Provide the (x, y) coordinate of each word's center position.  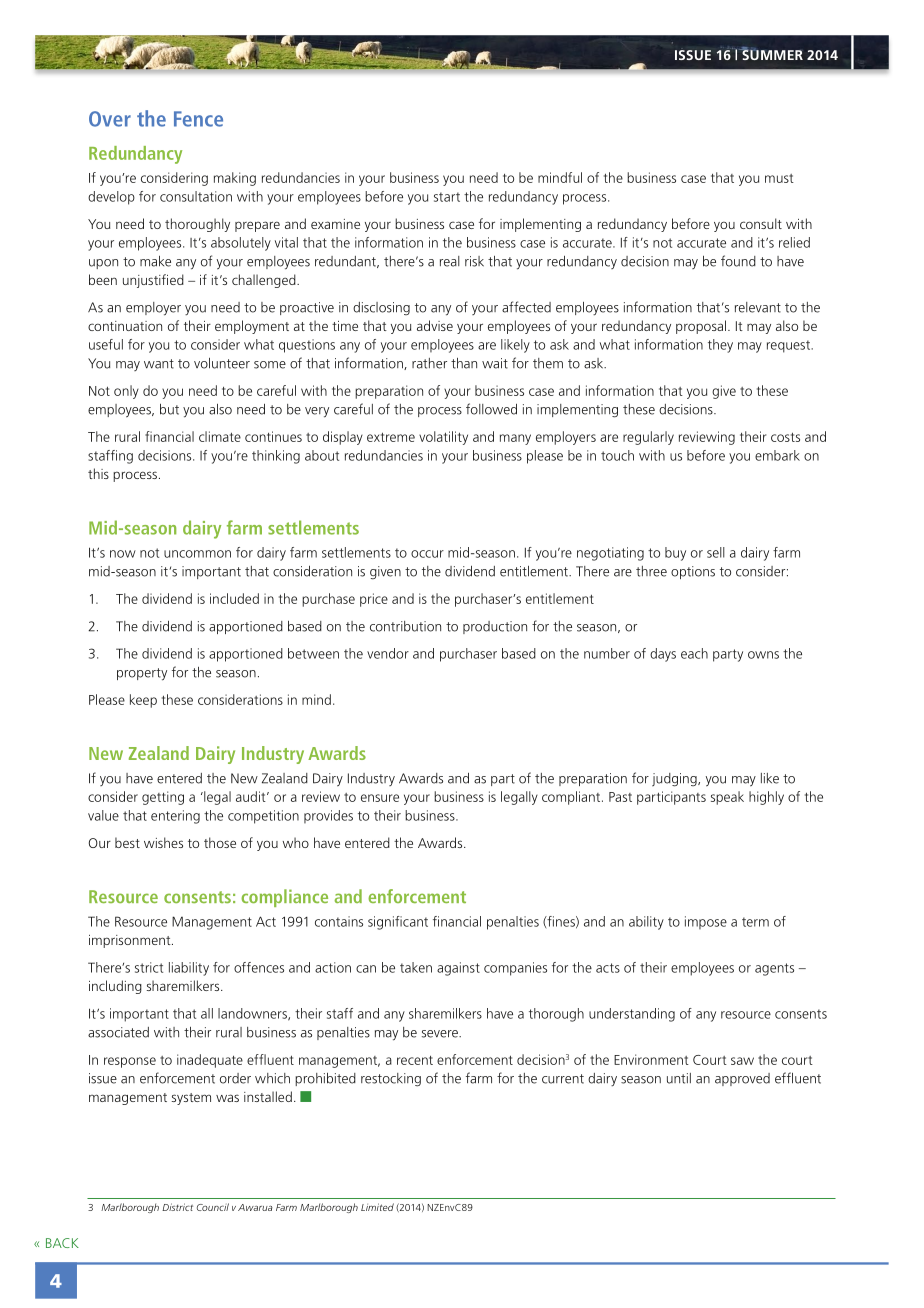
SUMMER (771, 54)
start (447, 197)
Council (213, 1207)
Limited (377, 1207)
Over (110, 119)
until (679, 1078)
